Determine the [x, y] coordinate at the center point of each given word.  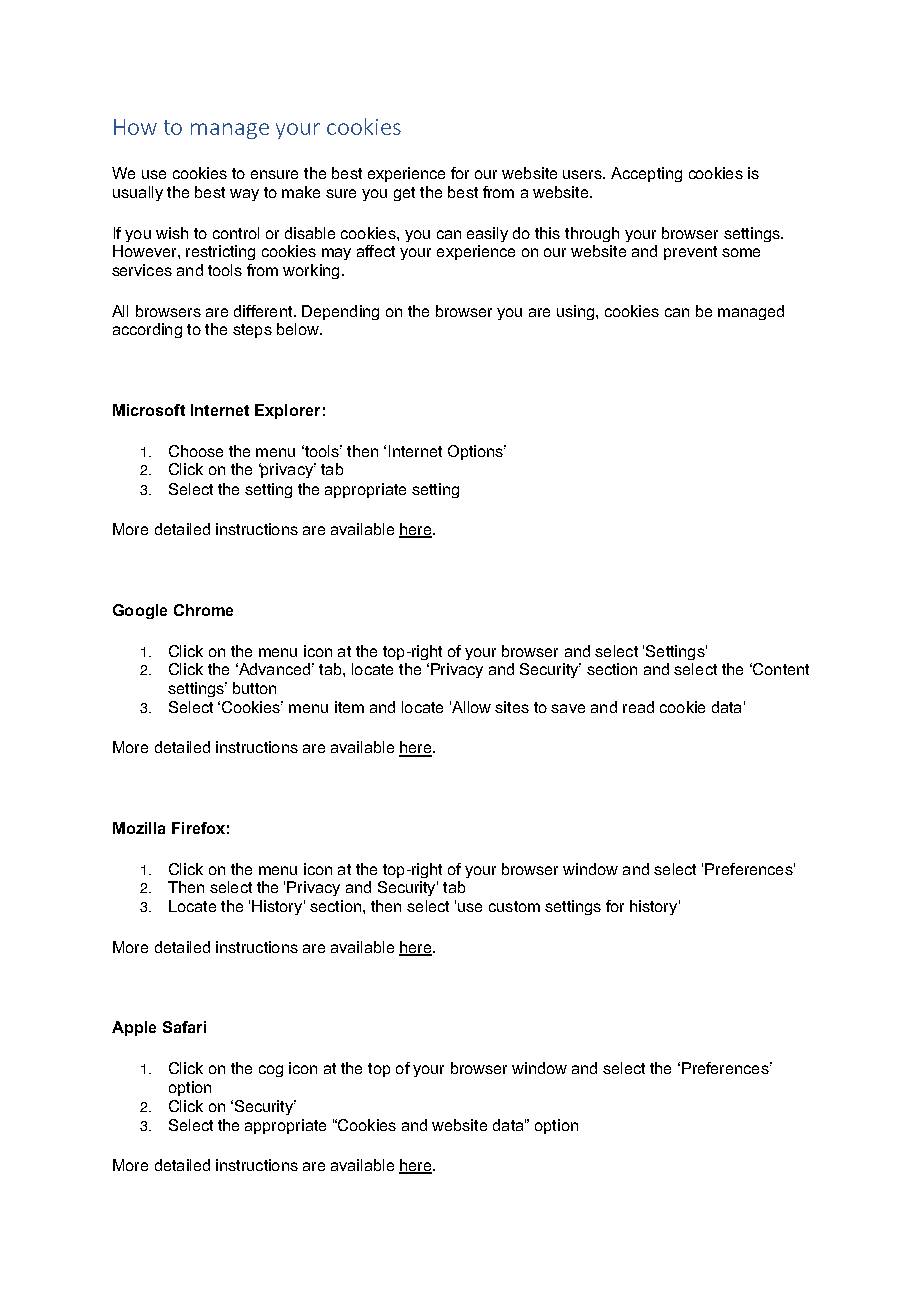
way [244, 195]
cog [271, 1071]
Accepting [646, 174]
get [404, 194]
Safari [184, 1027]
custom [514, 906]
